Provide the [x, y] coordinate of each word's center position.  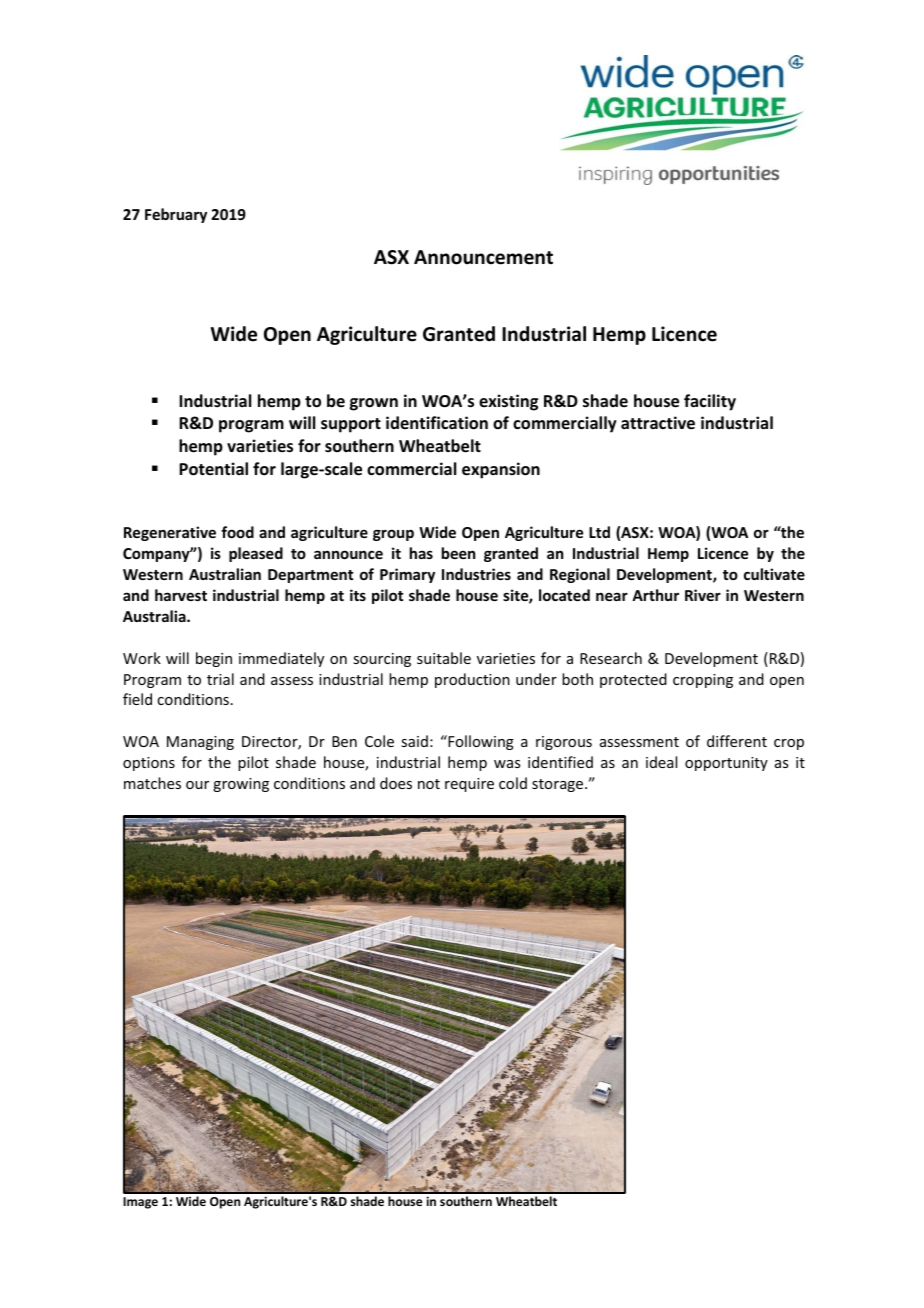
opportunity [726, 764]
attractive [658, 423]
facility [710, 402]
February [176, 215]
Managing [200, 743]
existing [508, 402]
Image [140, 1203]
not [429, 784]
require [469, 785]
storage [559, 785]
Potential [213, 469]
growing [241, 785]
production [472, 680]
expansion [501, 470]
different [737, 741]
